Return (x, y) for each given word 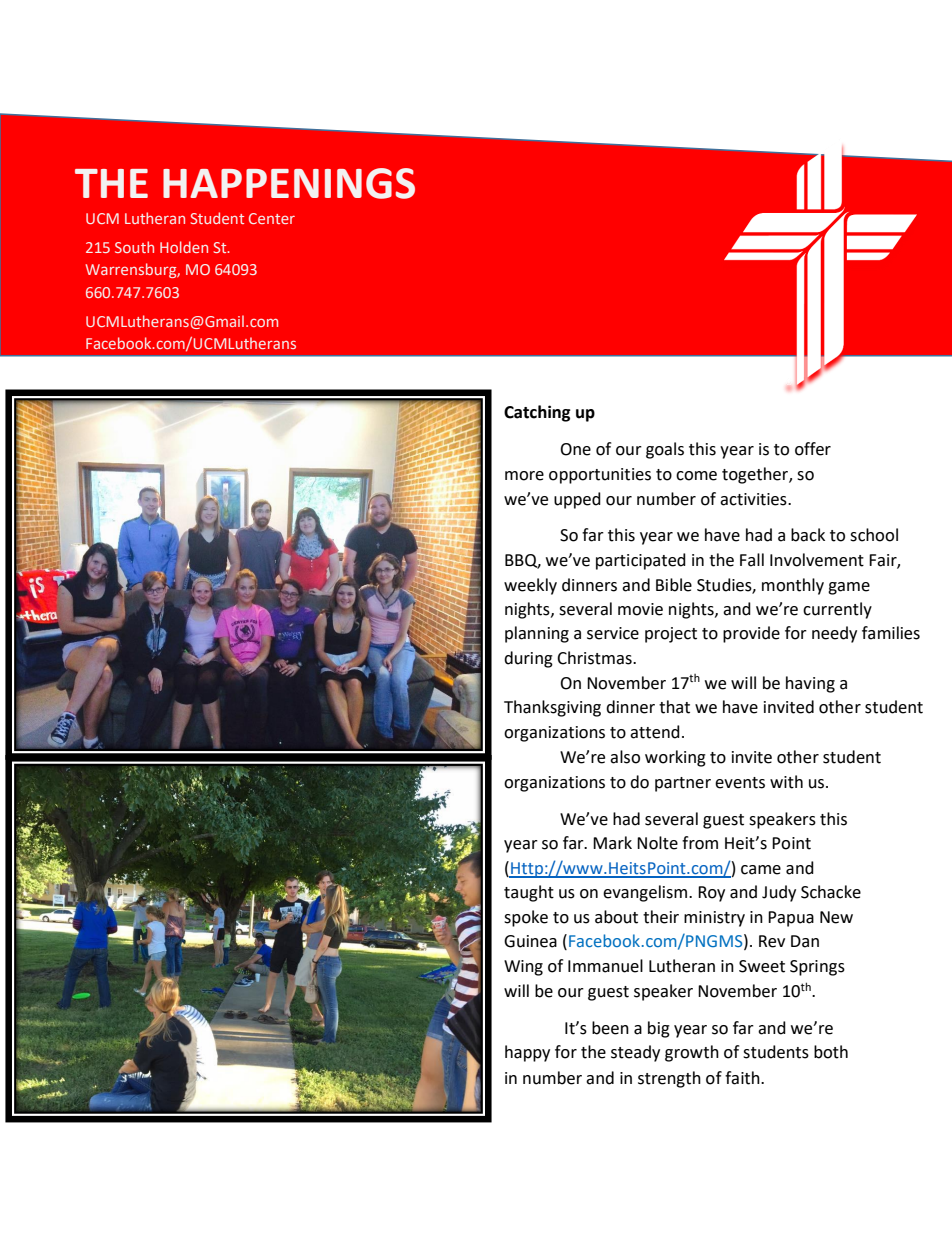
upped (577, 500)
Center (272, 218)
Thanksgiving (552, 708)
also (625, 757)
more (524, 476)
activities (754, 499)
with (786, 782)
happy (527, 1053)
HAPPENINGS (289, 183)
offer (813, 449)
